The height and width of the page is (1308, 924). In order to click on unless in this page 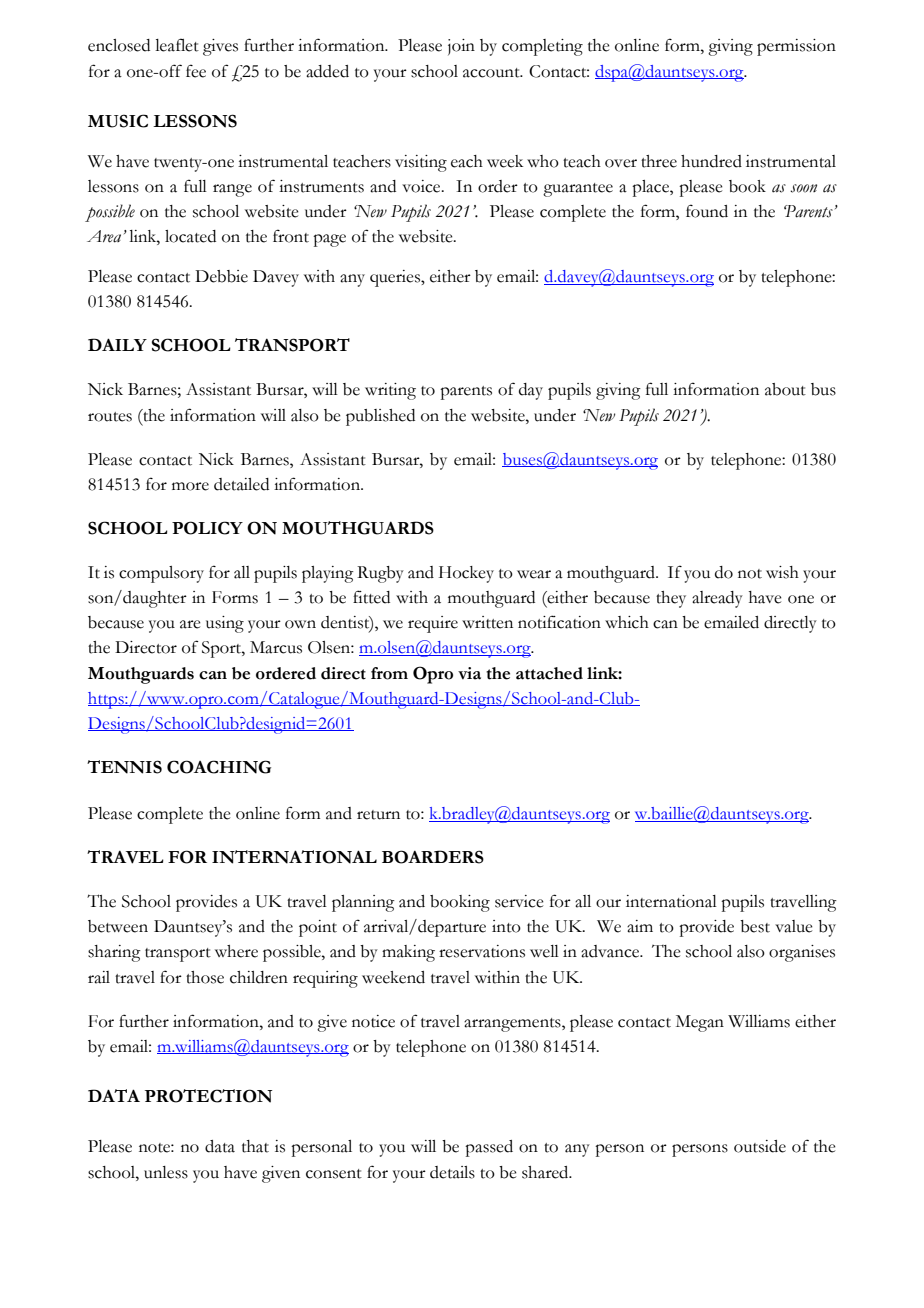, I will do `click(166, 1172)`.
